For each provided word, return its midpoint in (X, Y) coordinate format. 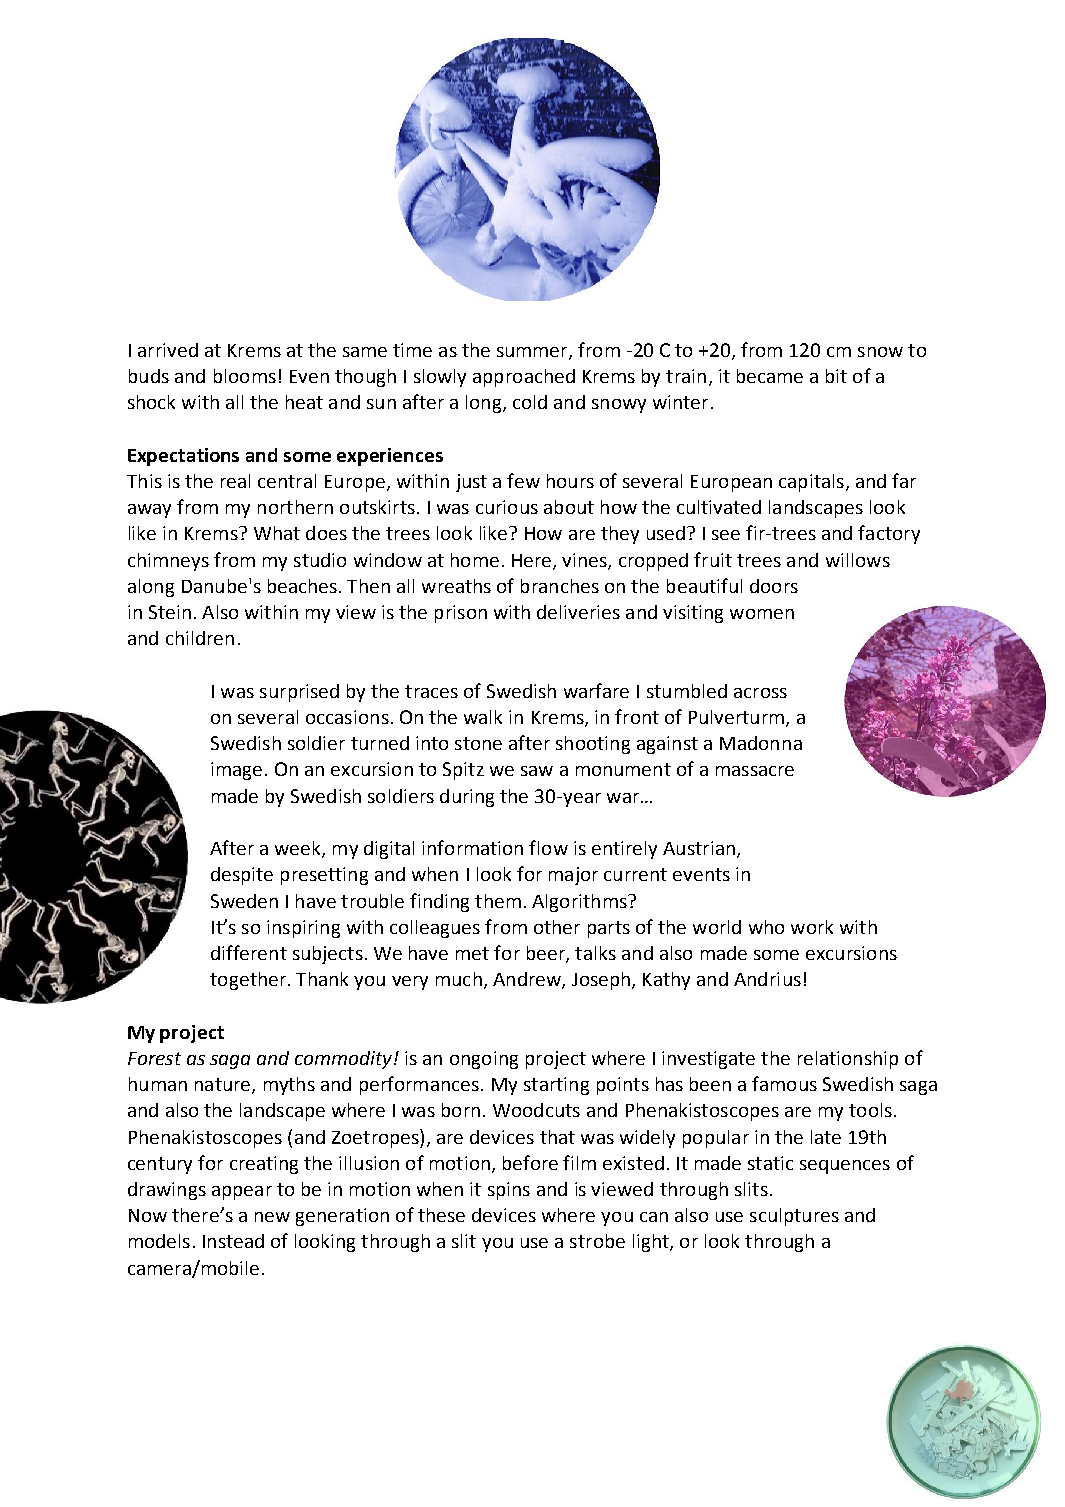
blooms (245, 376)
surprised (299, 693)
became (770, 376)
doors (774, 586)
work (812, 927)
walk (483, 717)
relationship (848, 1060)
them (498, 901)
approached (524, 378)
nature (224, 1086)
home (475, 560)
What (277, 533)
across (760, 693)
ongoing (484, 1060)
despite (242, 876)
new (272, 1217)
